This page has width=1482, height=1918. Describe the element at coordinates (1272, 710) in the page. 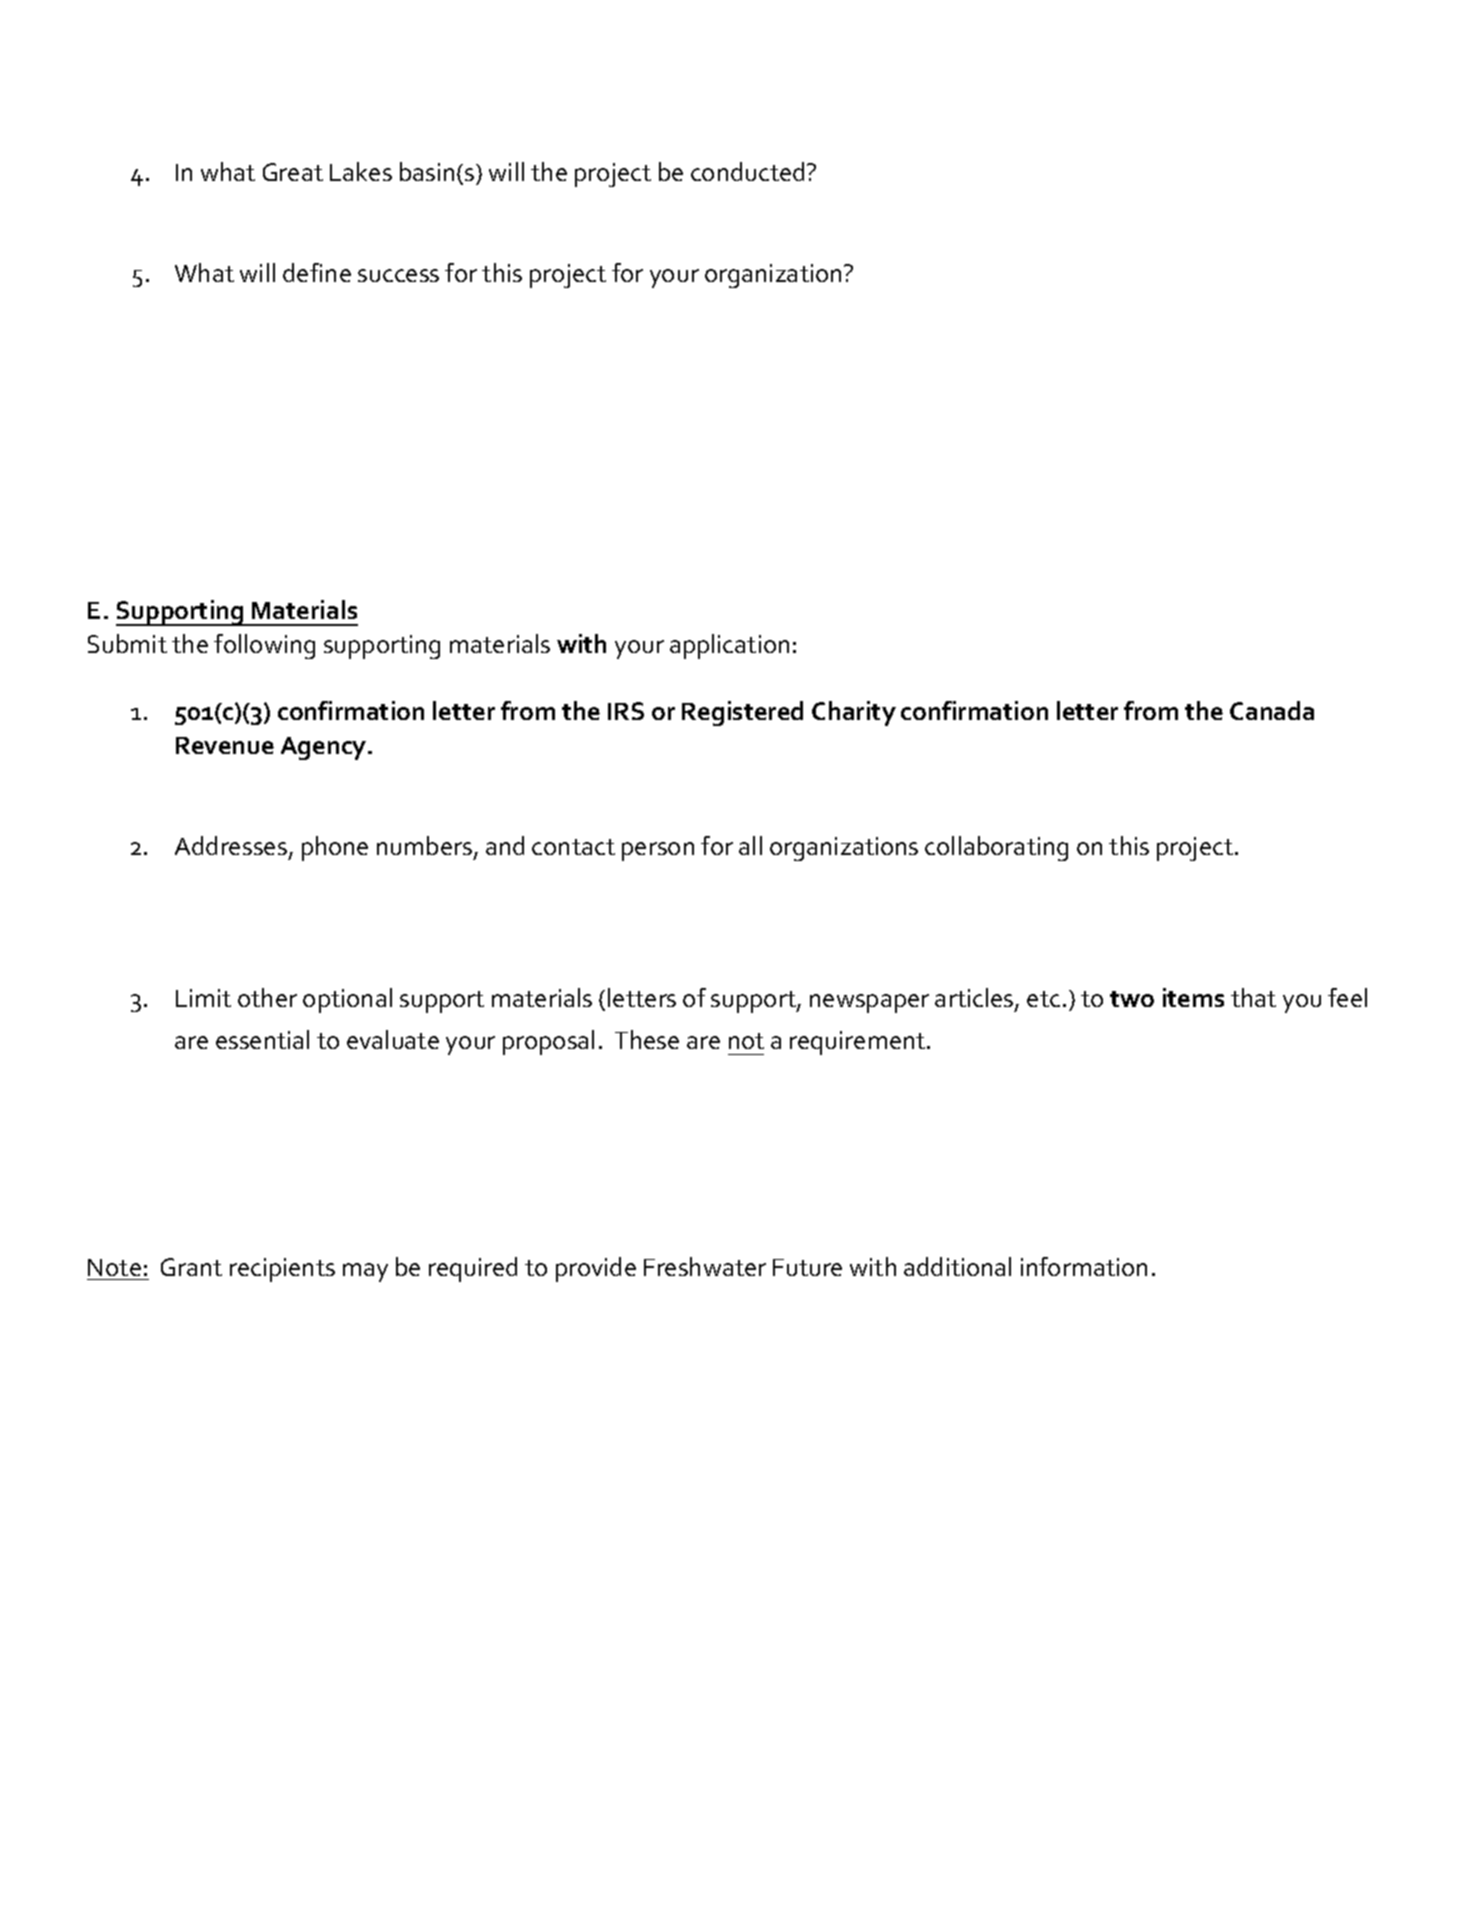

I see `Canada` at that location.
